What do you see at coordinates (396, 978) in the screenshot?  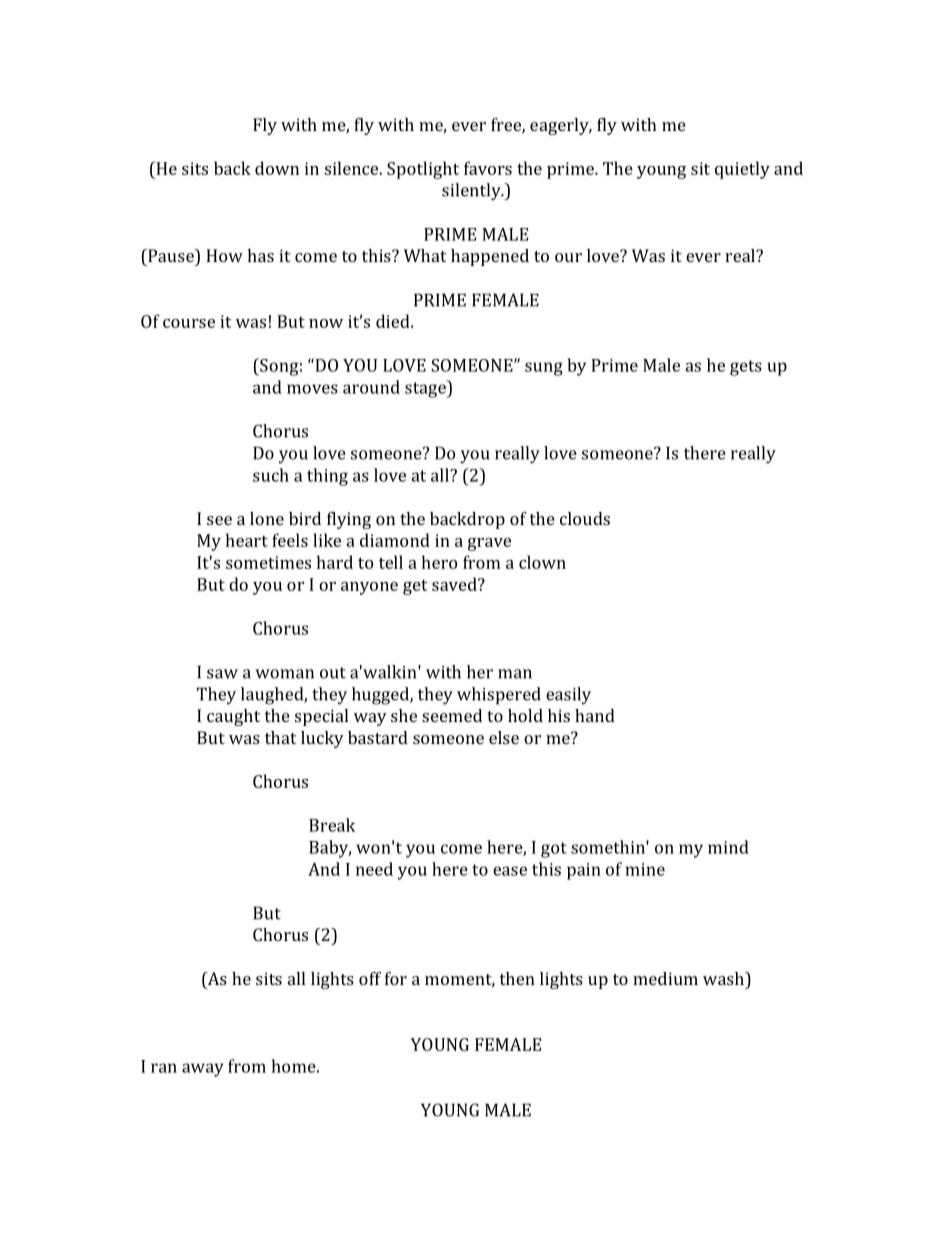 I see `for` at bounding box center [396, 978].
